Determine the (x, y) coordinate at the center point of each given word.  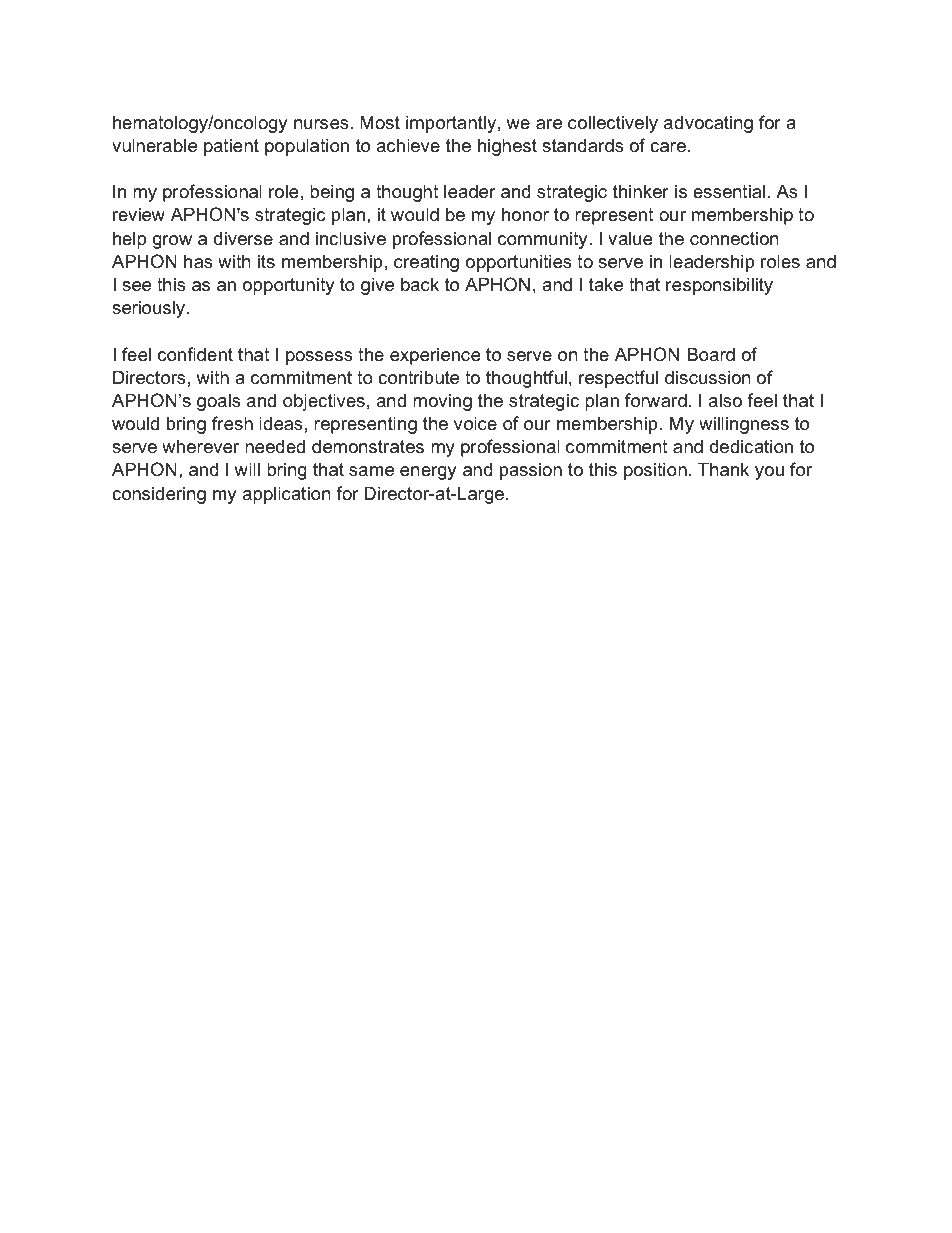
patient (231, 147)
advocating (708, 124)
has (198, 261)
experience (435, 356)
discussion (708, 377)
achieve (408, 145)
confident (195, 354)
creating (426, 263)
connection (734, 238)
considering (159, 495)
